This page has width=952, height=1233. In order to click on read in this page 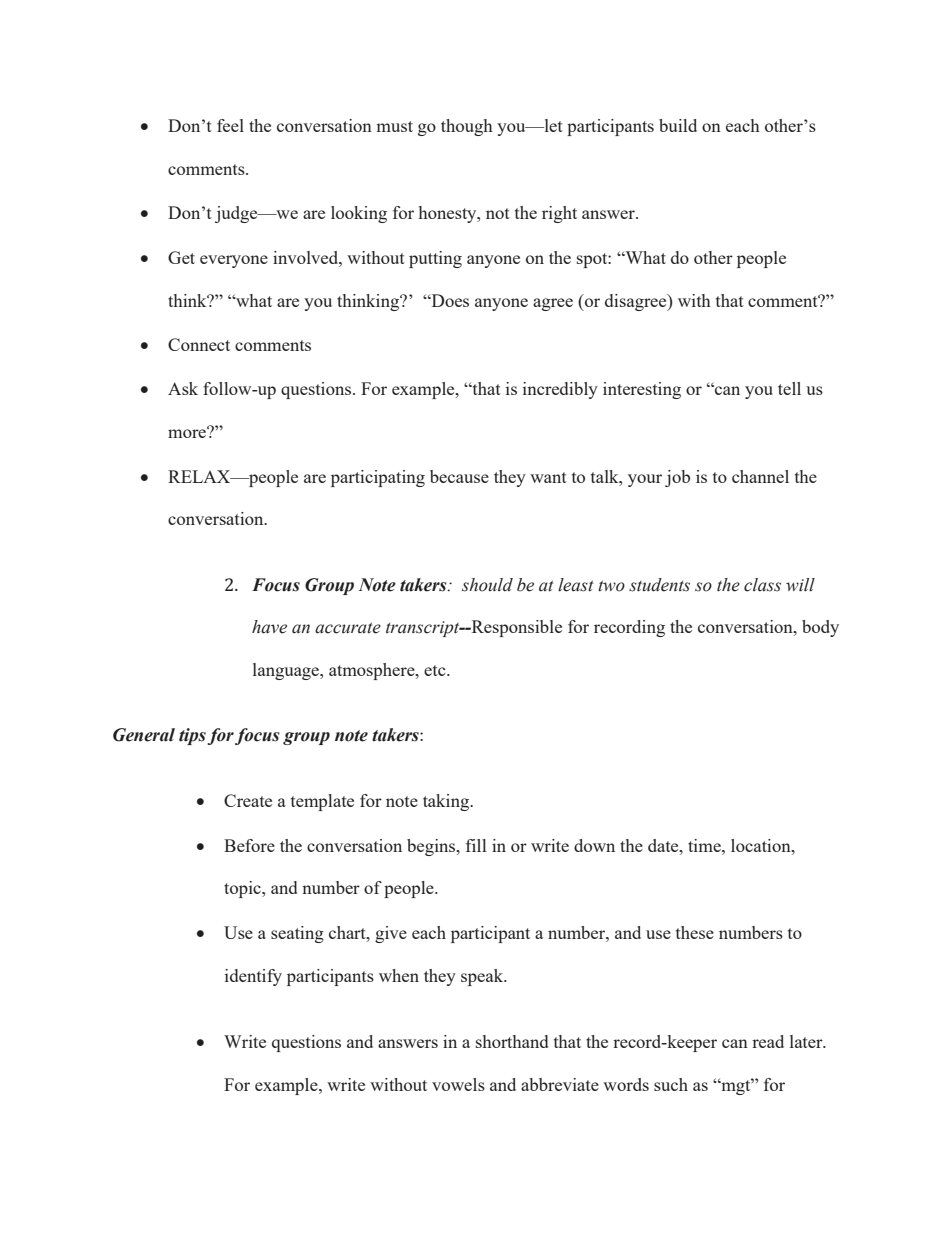, I will do `click(768, 1041)`.
